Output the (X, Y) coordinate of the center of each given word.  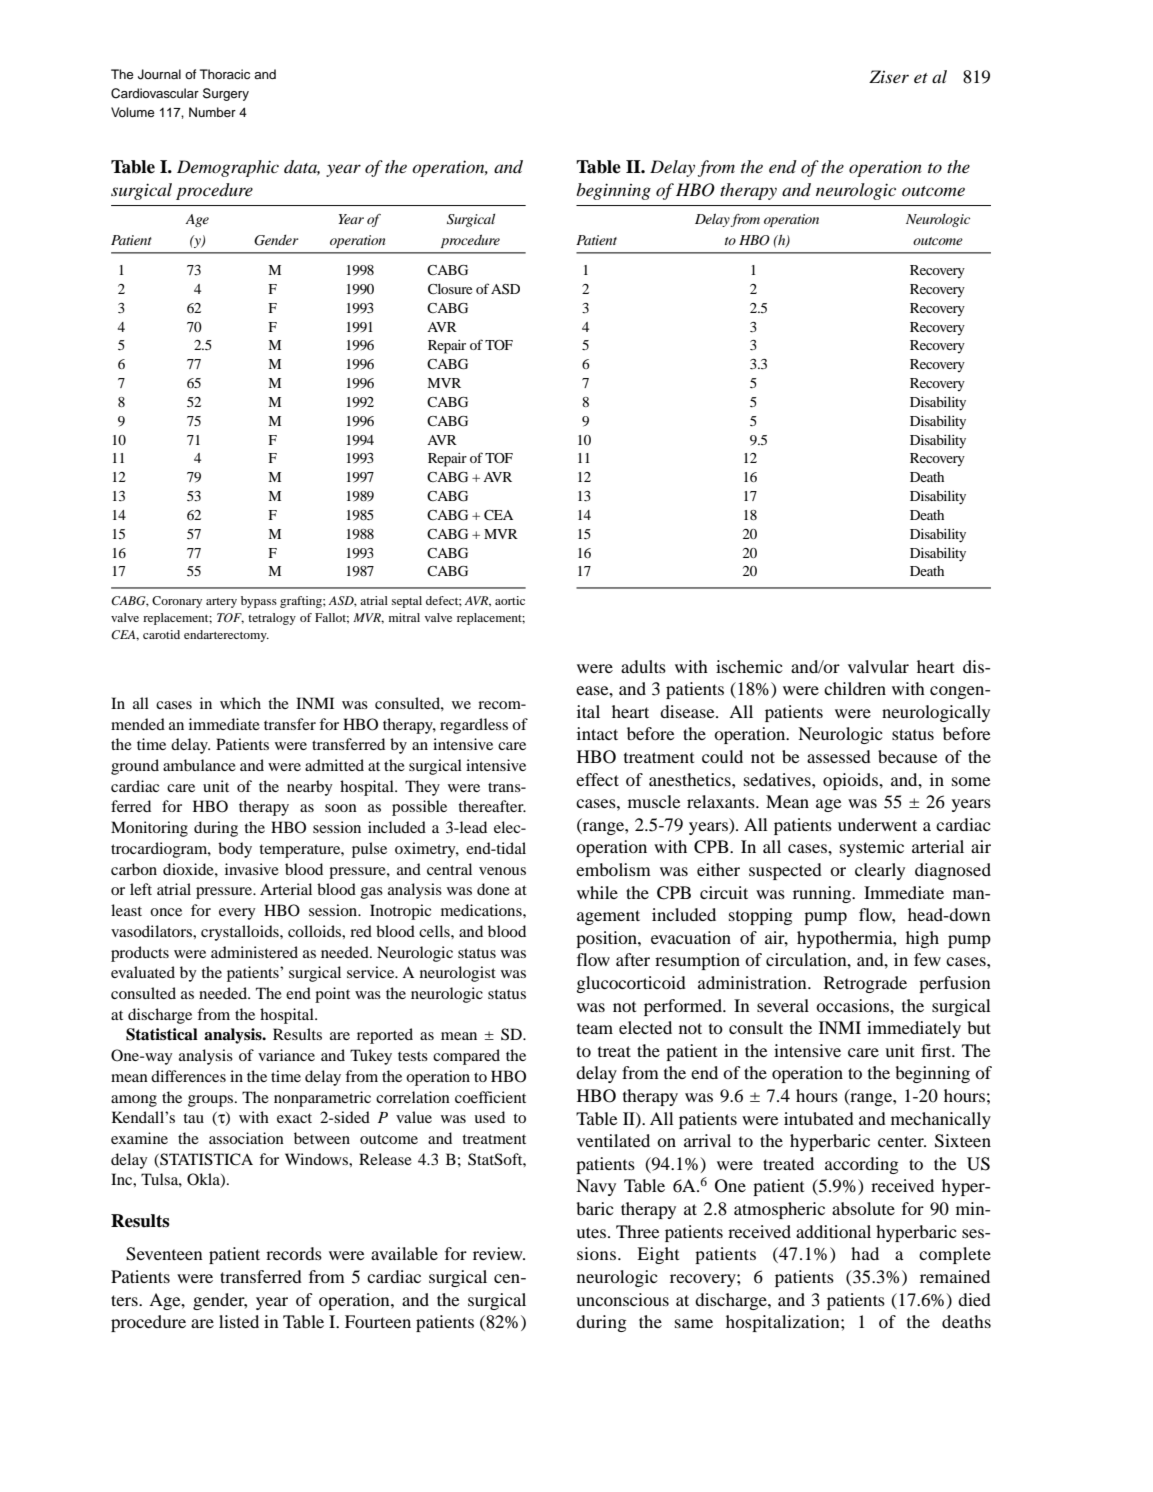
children (855, 688)
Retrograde (865, 984)
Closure (450, 289)
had (865, 1253)
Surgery (226, 94)
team (595, 1028)
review (499, 1253)
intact (597, 733)
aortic (510, 600)
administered (254, 952)
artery (221, 603)
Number (212, 112)
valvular (878, 666)
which (240, 703)
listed (239, 1321)
